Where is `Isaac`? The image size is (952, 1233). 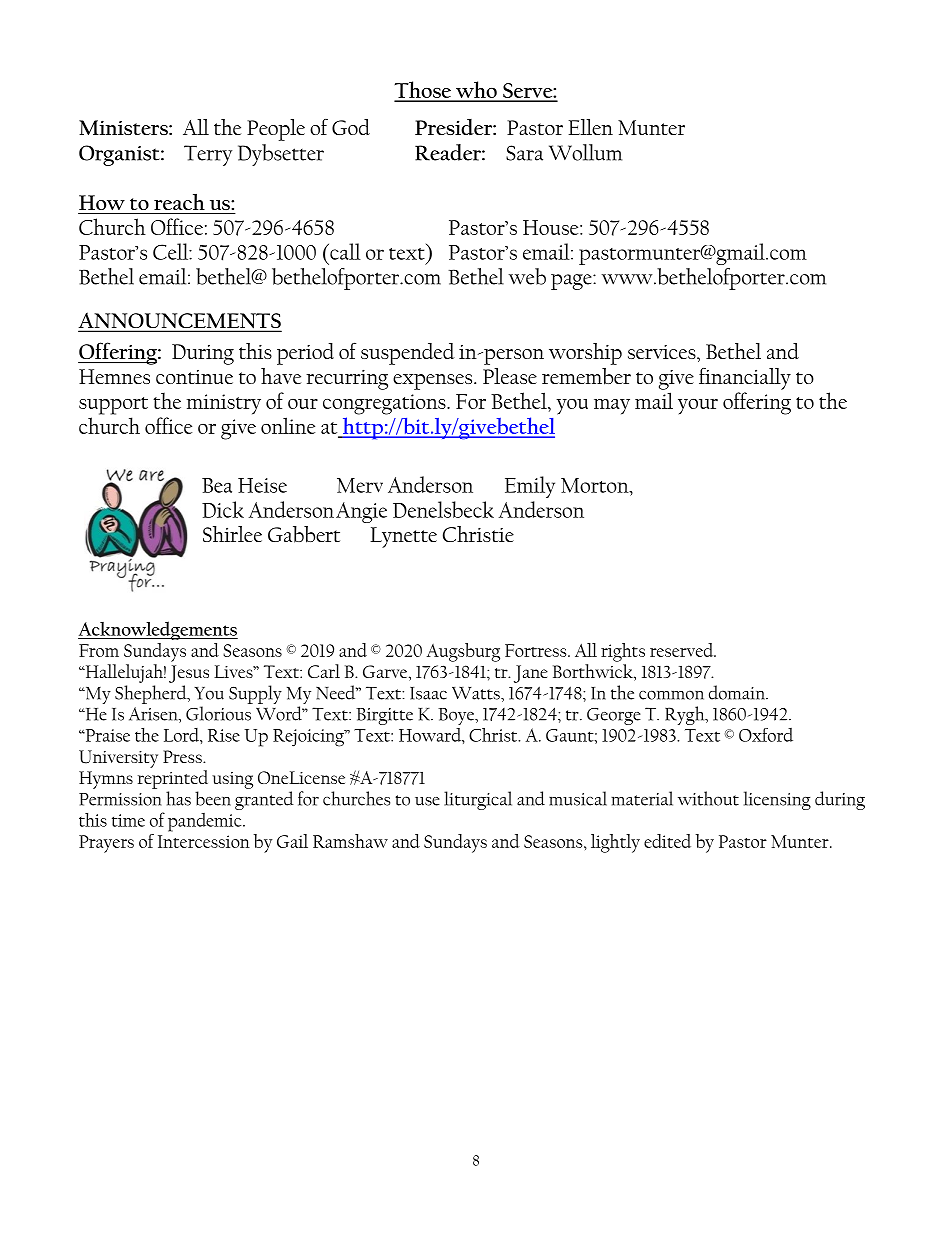
Isaac is located at coordinates (428, 693).
